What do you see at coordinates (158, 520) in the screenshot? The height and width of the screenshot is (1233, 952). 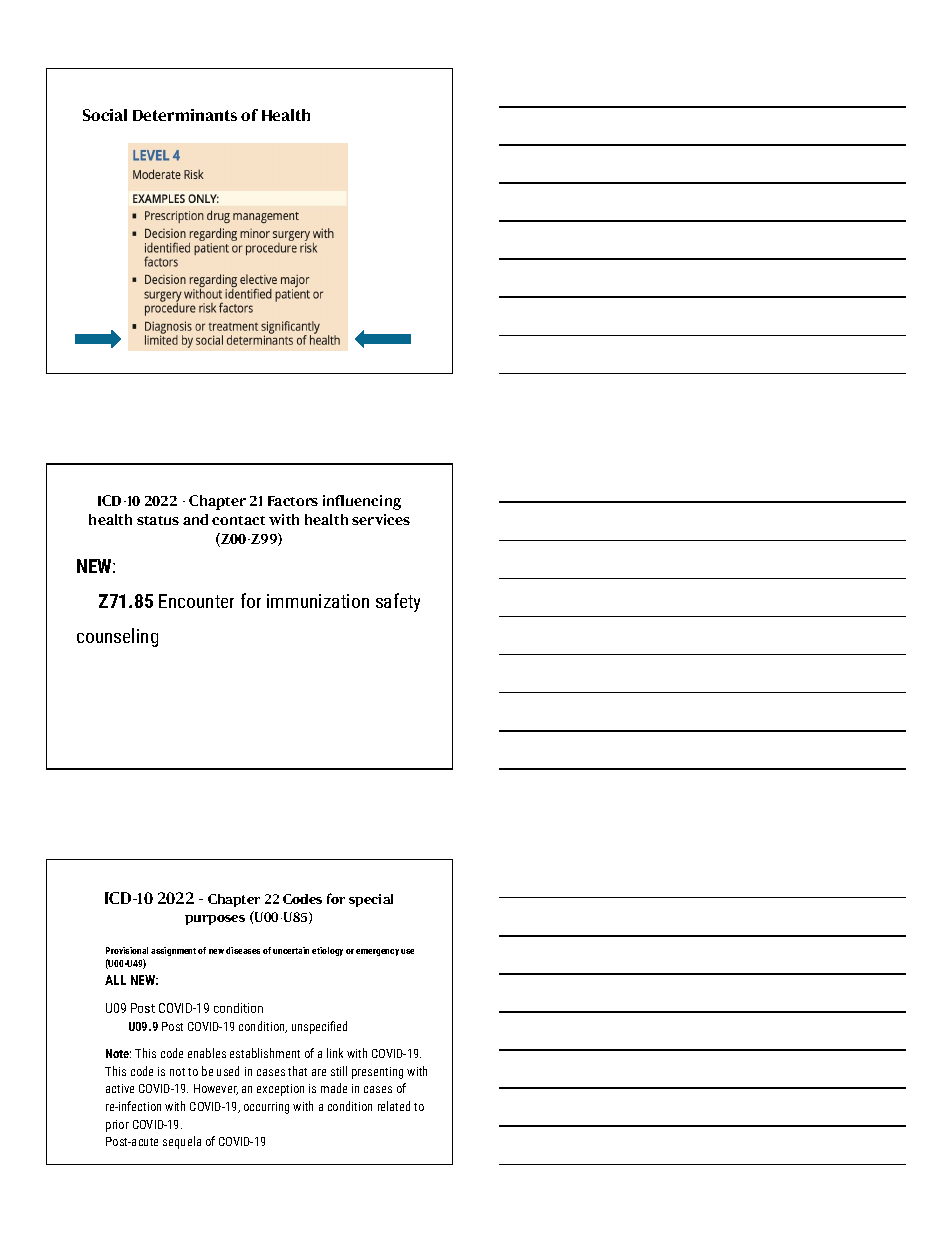 I see `status` at bounding box center [158, 520].
